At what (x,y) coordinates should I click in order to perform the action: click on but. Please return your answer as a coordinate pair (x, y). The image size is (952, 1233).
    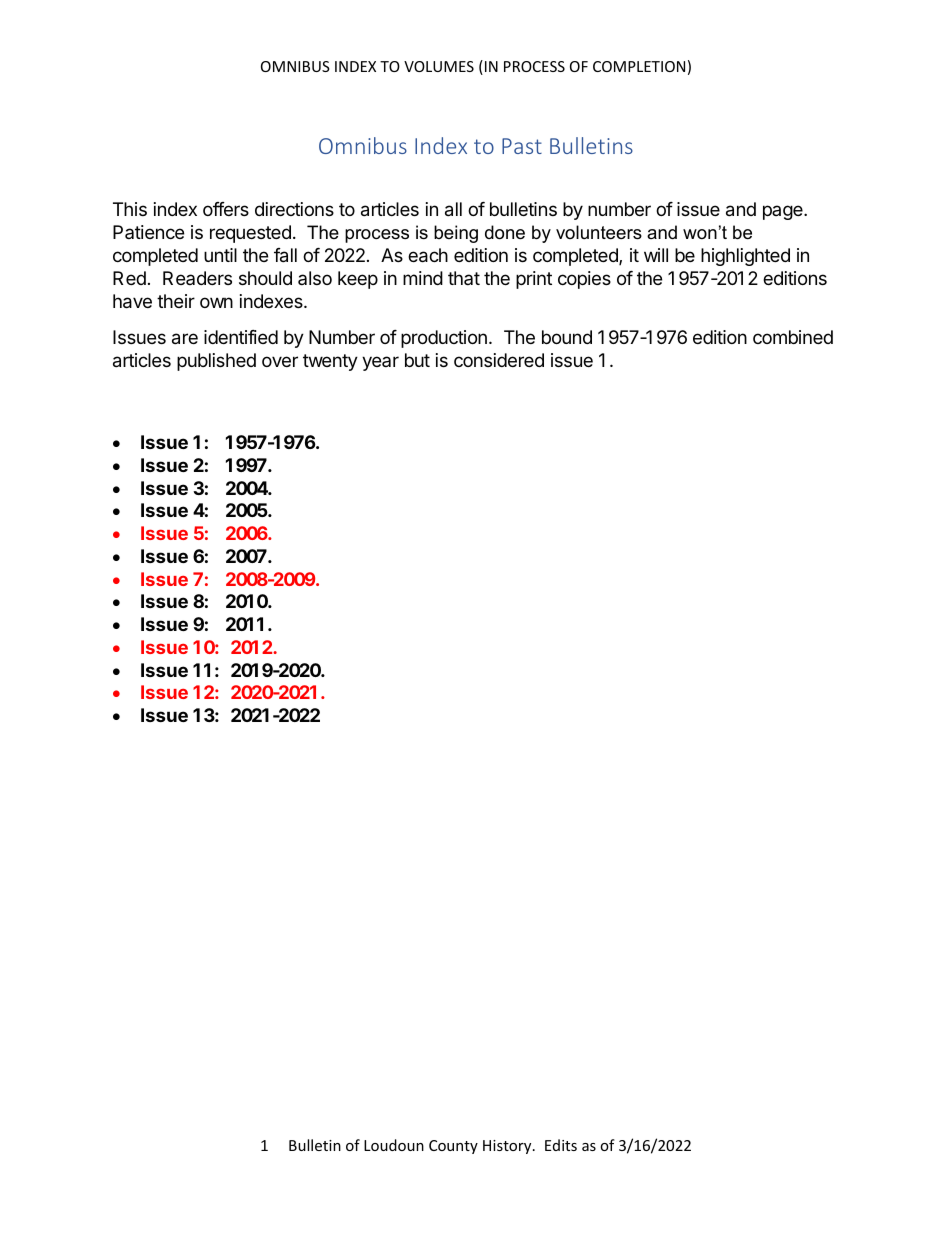
    Looking at the image, I should click on (417, 360).
